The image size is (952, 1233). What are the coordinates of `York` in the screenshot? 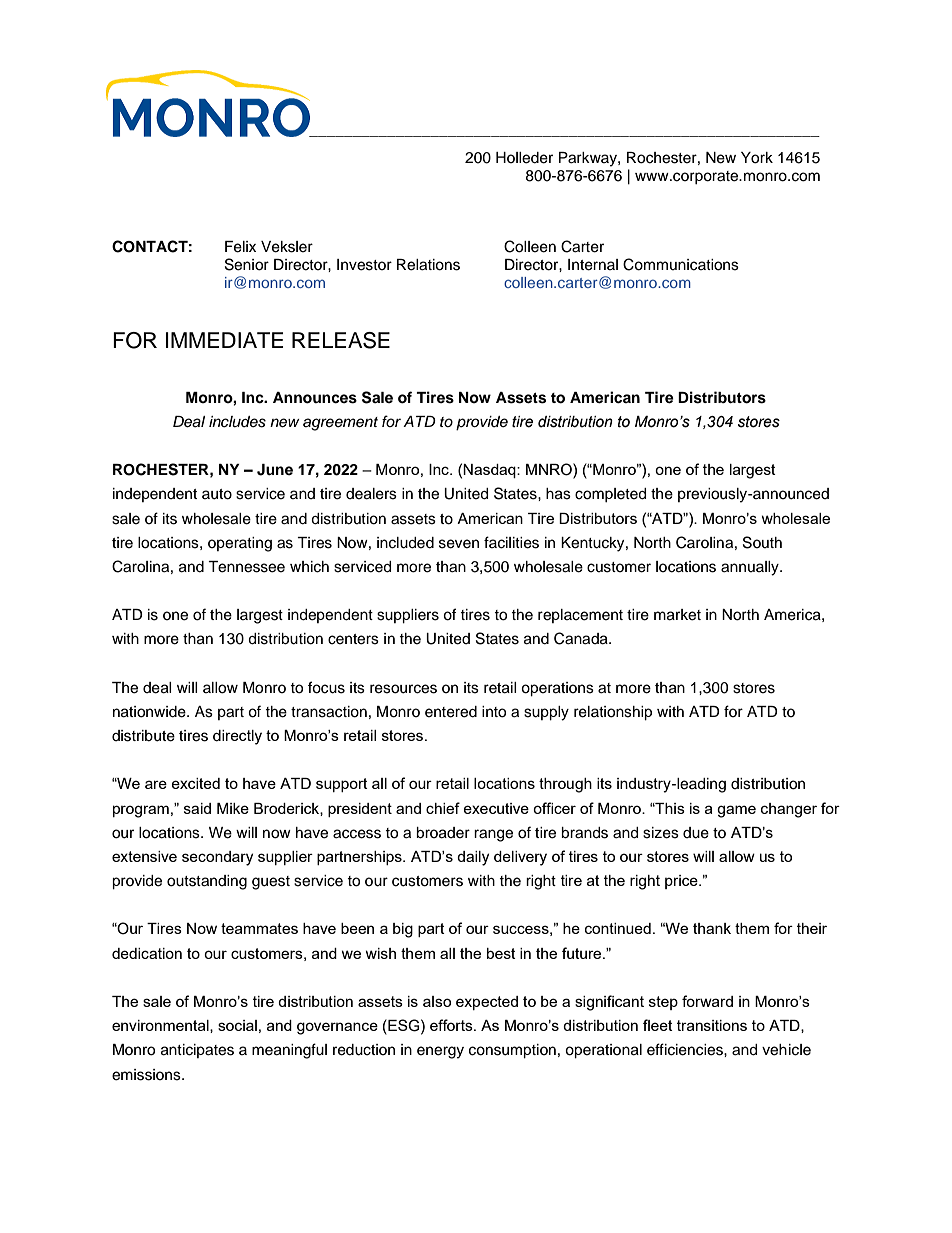 It's located at (757, 158).
